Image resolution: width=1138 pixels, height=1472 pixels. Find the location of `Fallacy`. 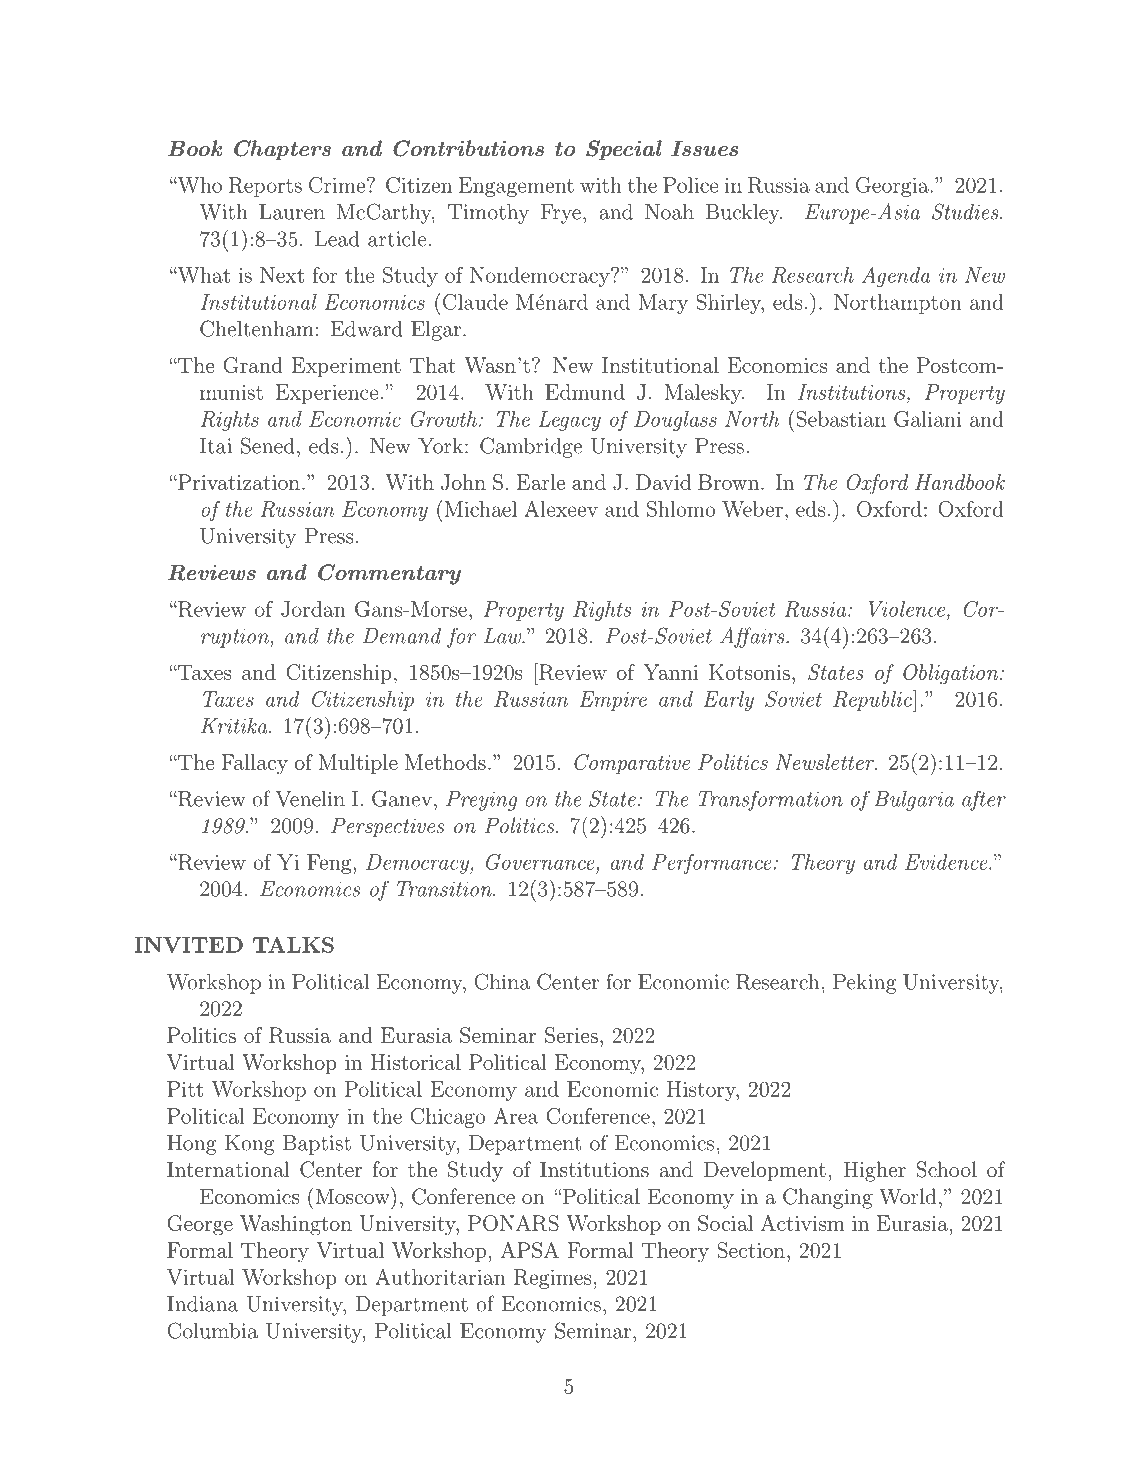

Fallacy is located at coordinates (254, 764).
